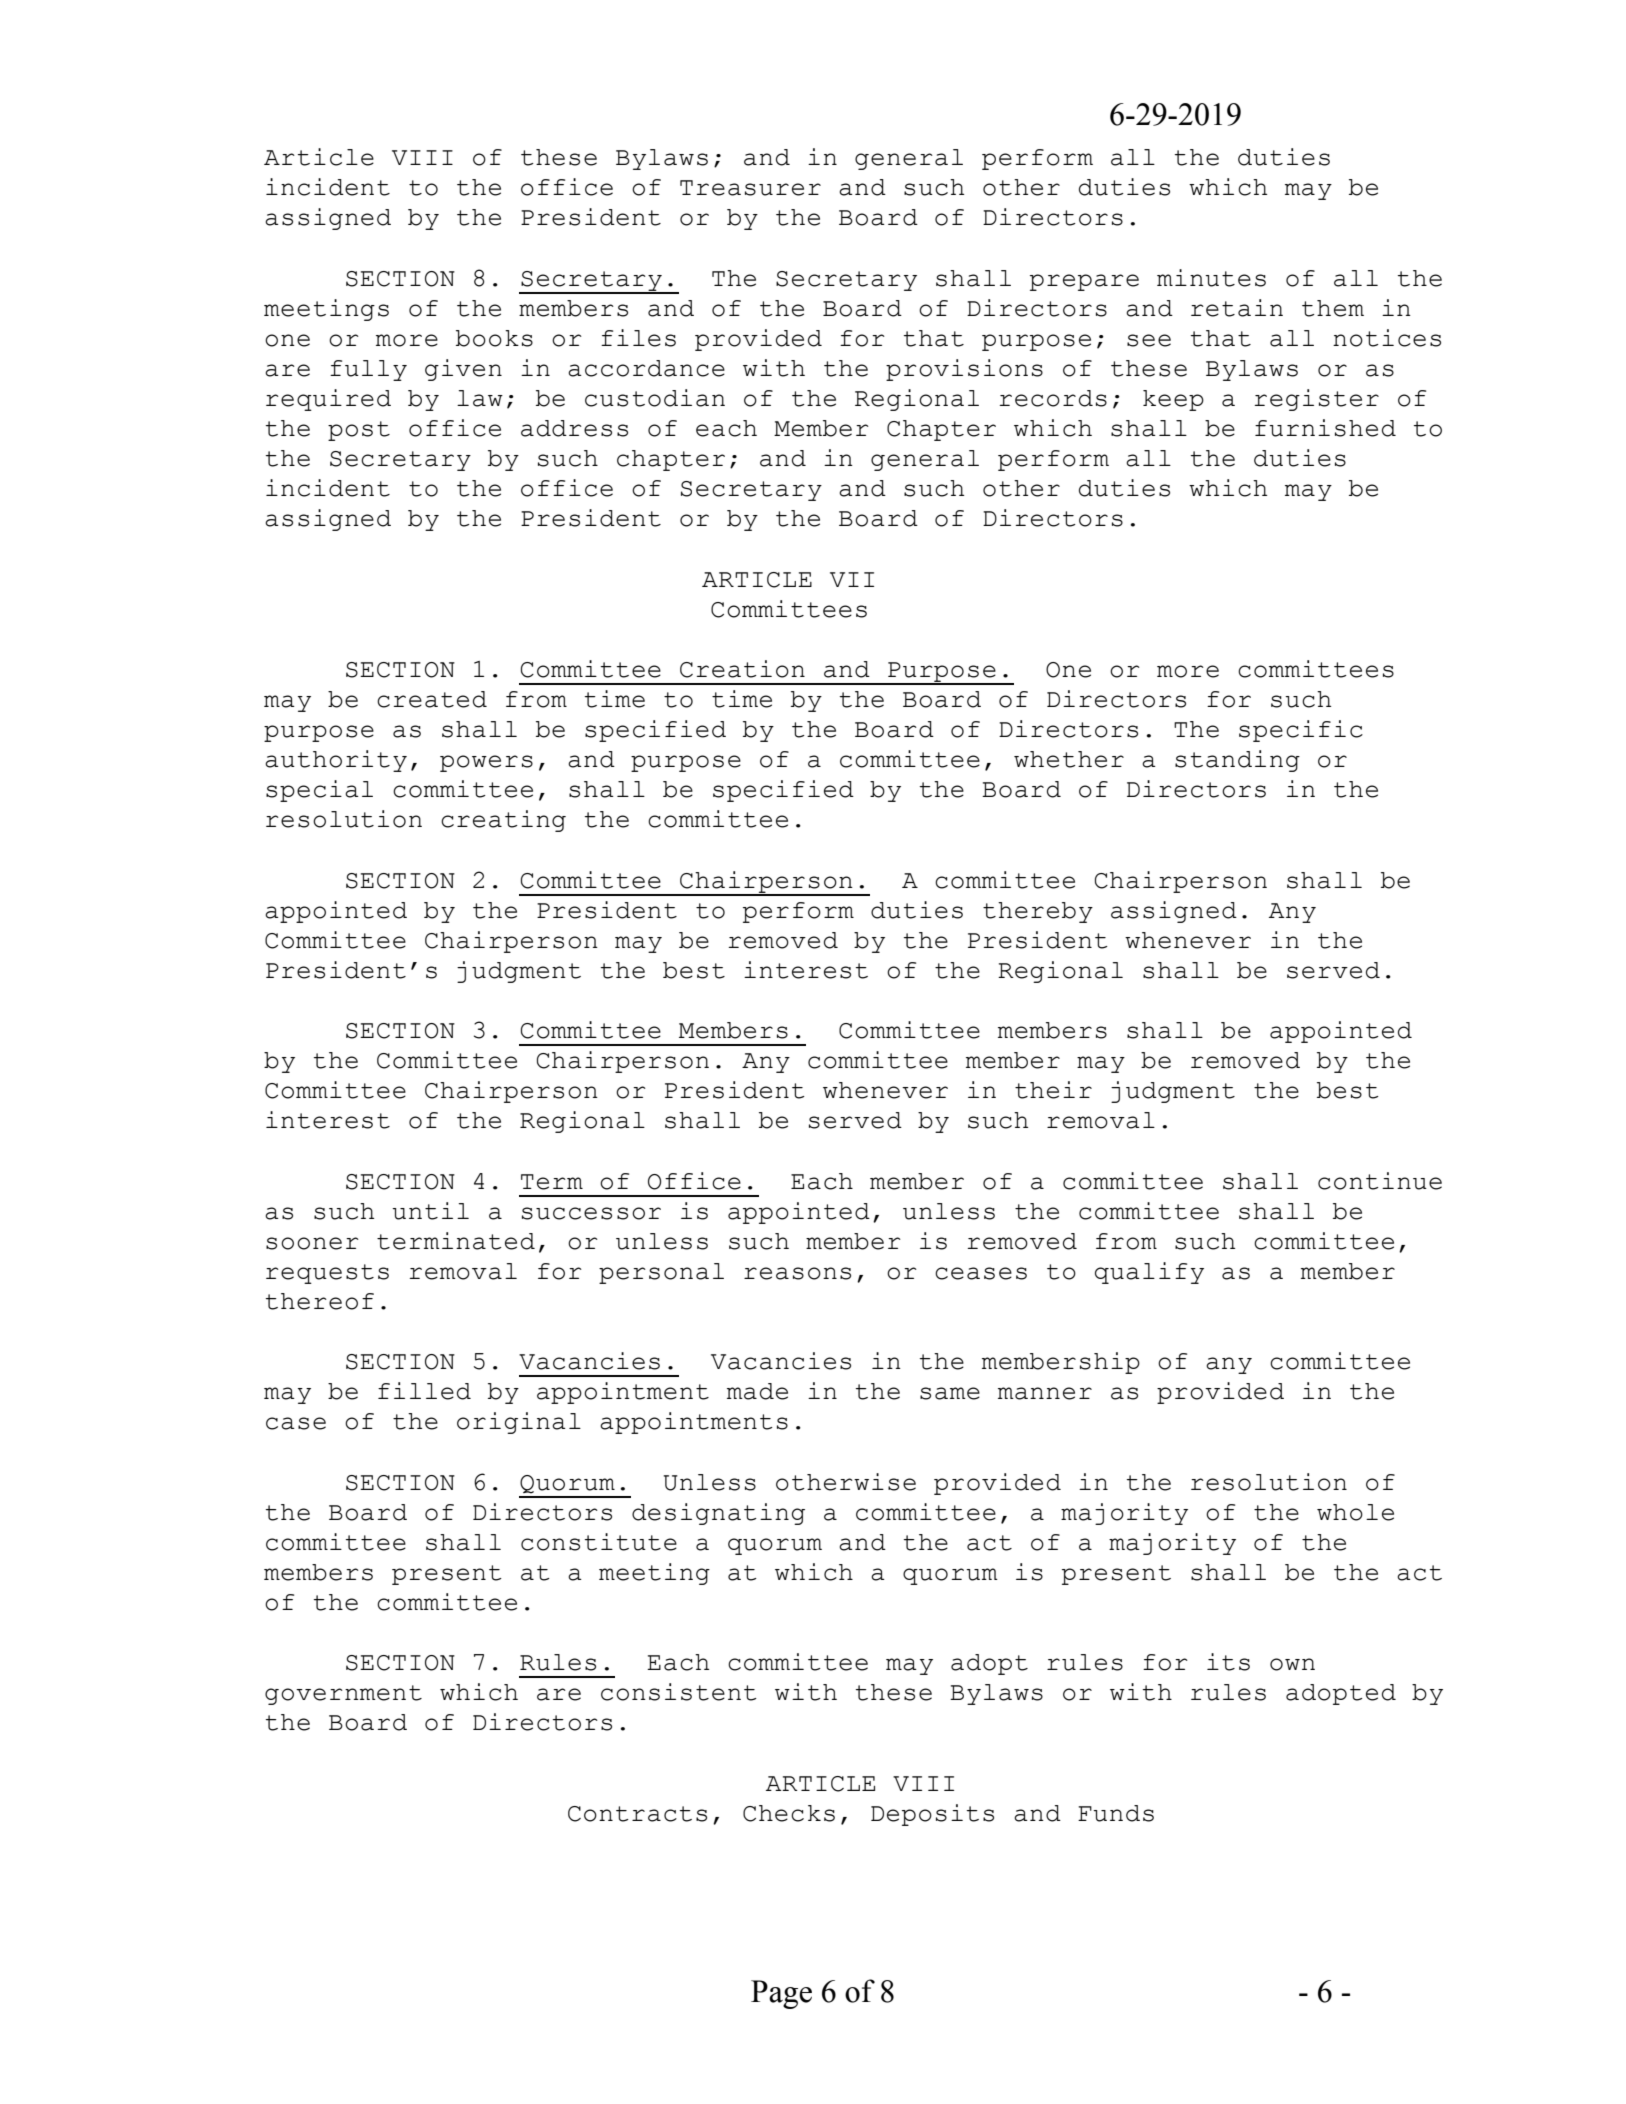 The height and width of the document is (2104, 1626). What do you see at coordinates (1211, 278) in the document?
I see `minutes` at bounding box center [1211, 278].
